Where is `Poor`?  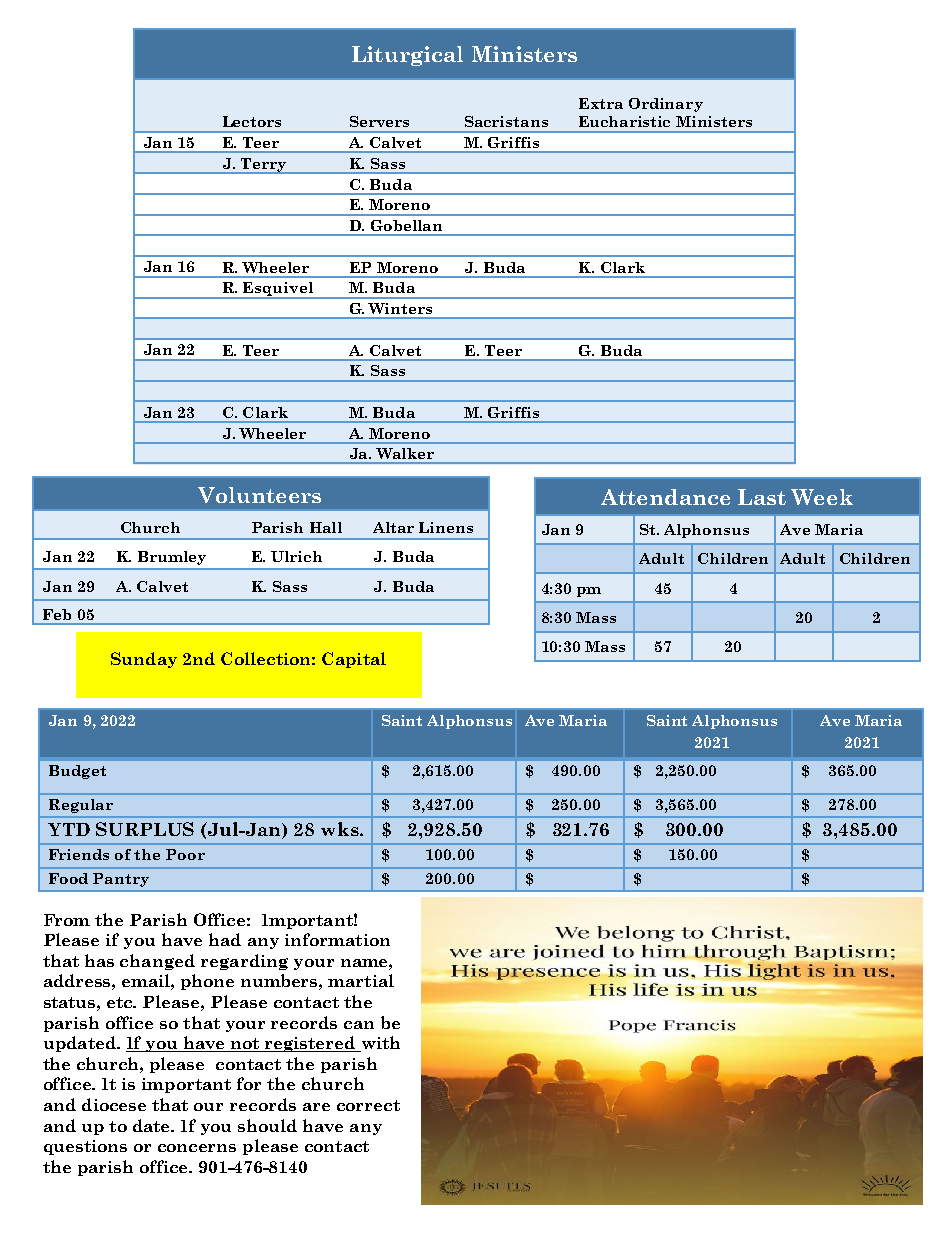 Poor is located at coordinates (185, 854).
